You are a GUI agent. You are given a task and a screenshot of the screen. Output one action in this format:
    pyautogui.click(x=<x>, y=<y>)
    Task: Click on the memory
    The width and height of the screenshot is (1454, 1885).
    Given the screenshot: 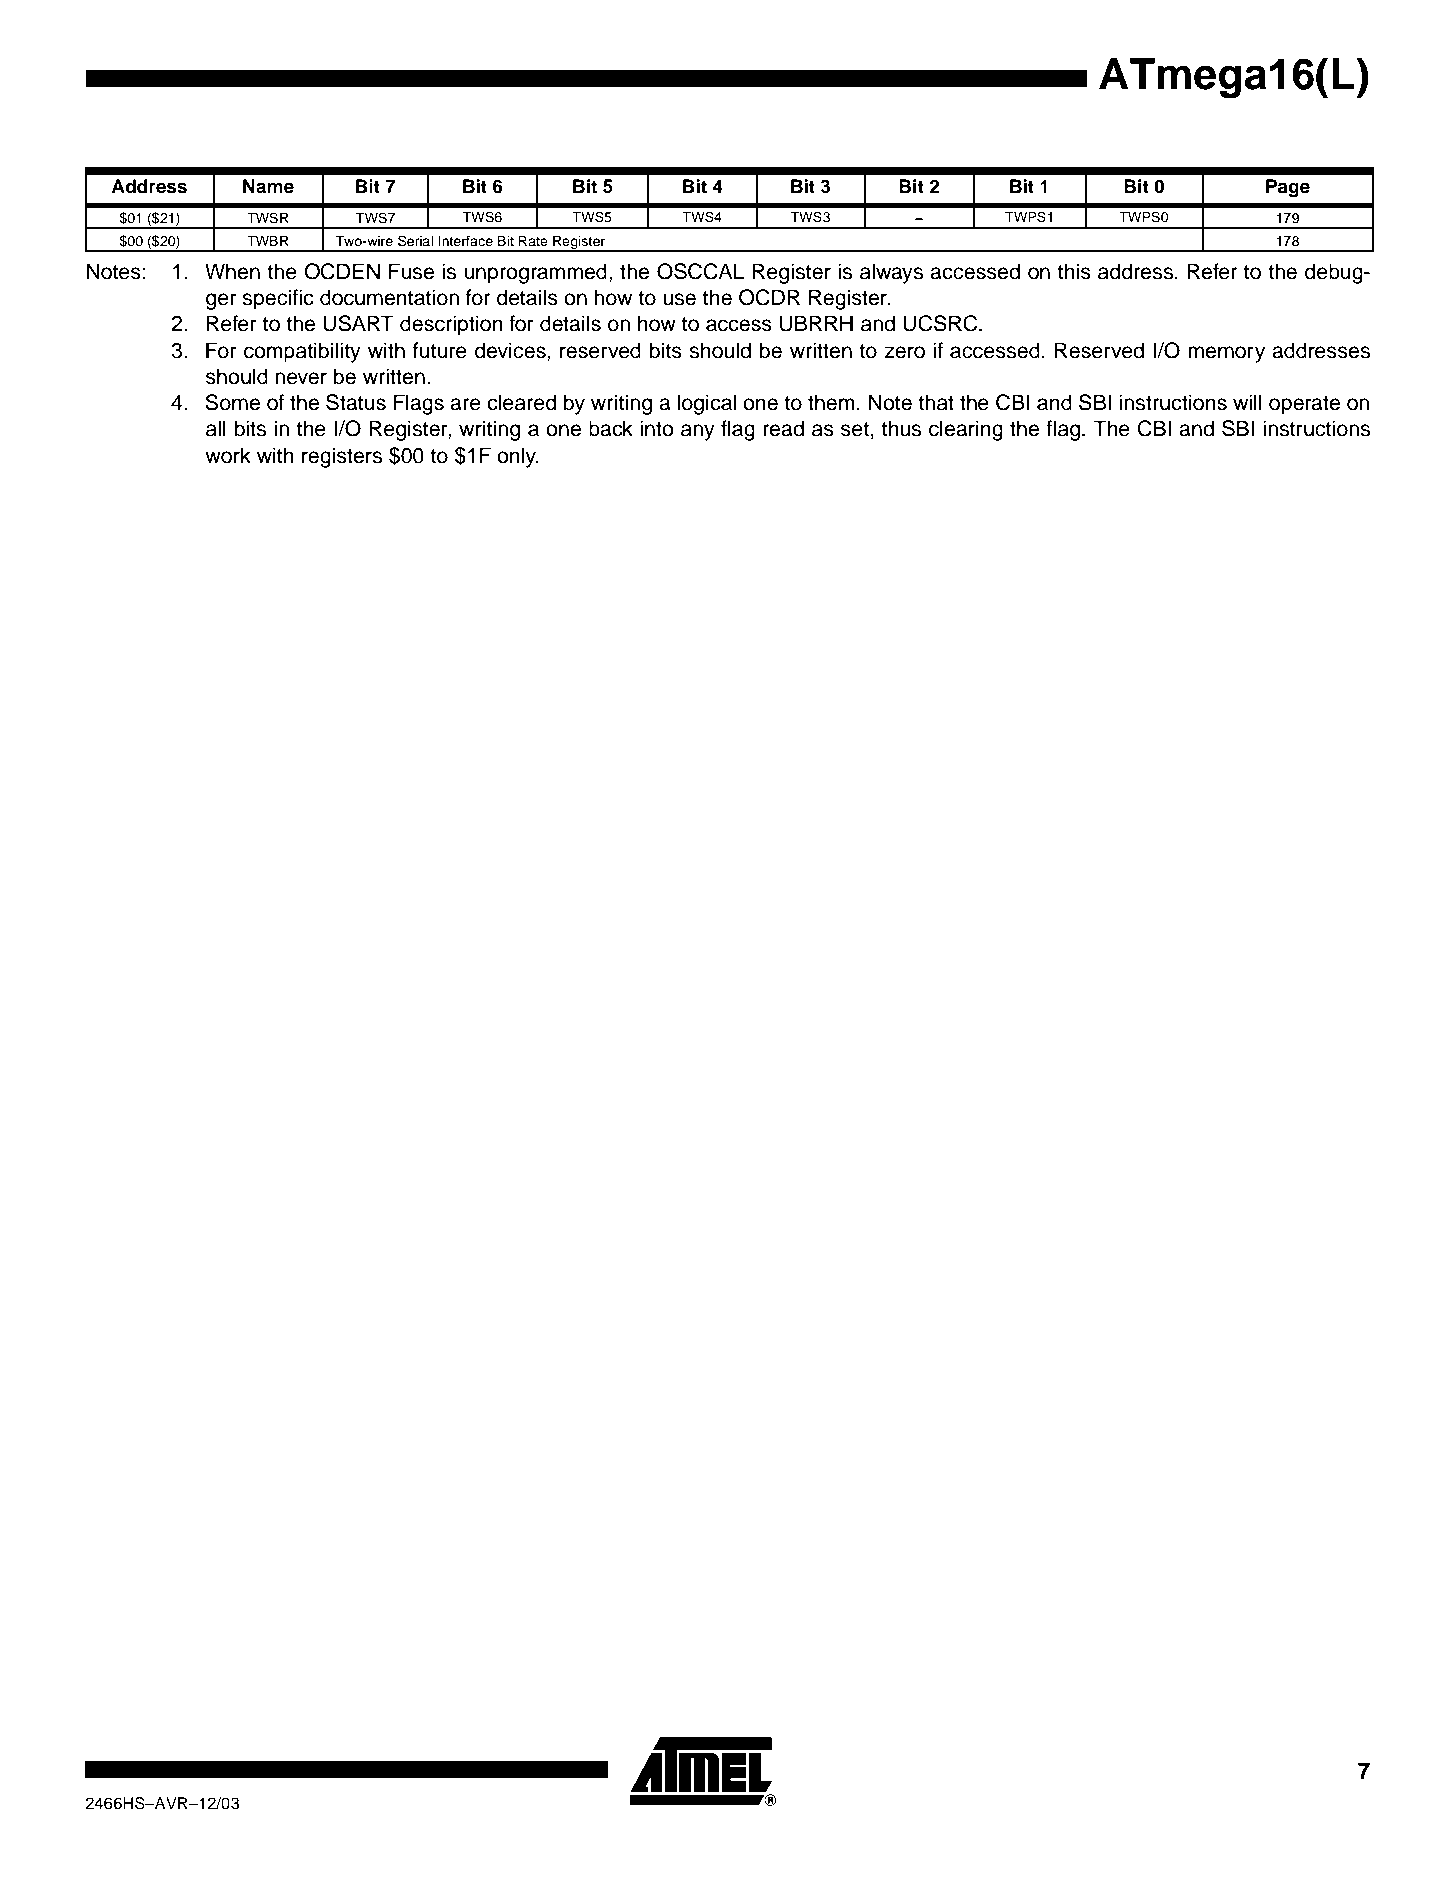 What is the action you would take?
    pyautogui.click(x=1226, y=354)
